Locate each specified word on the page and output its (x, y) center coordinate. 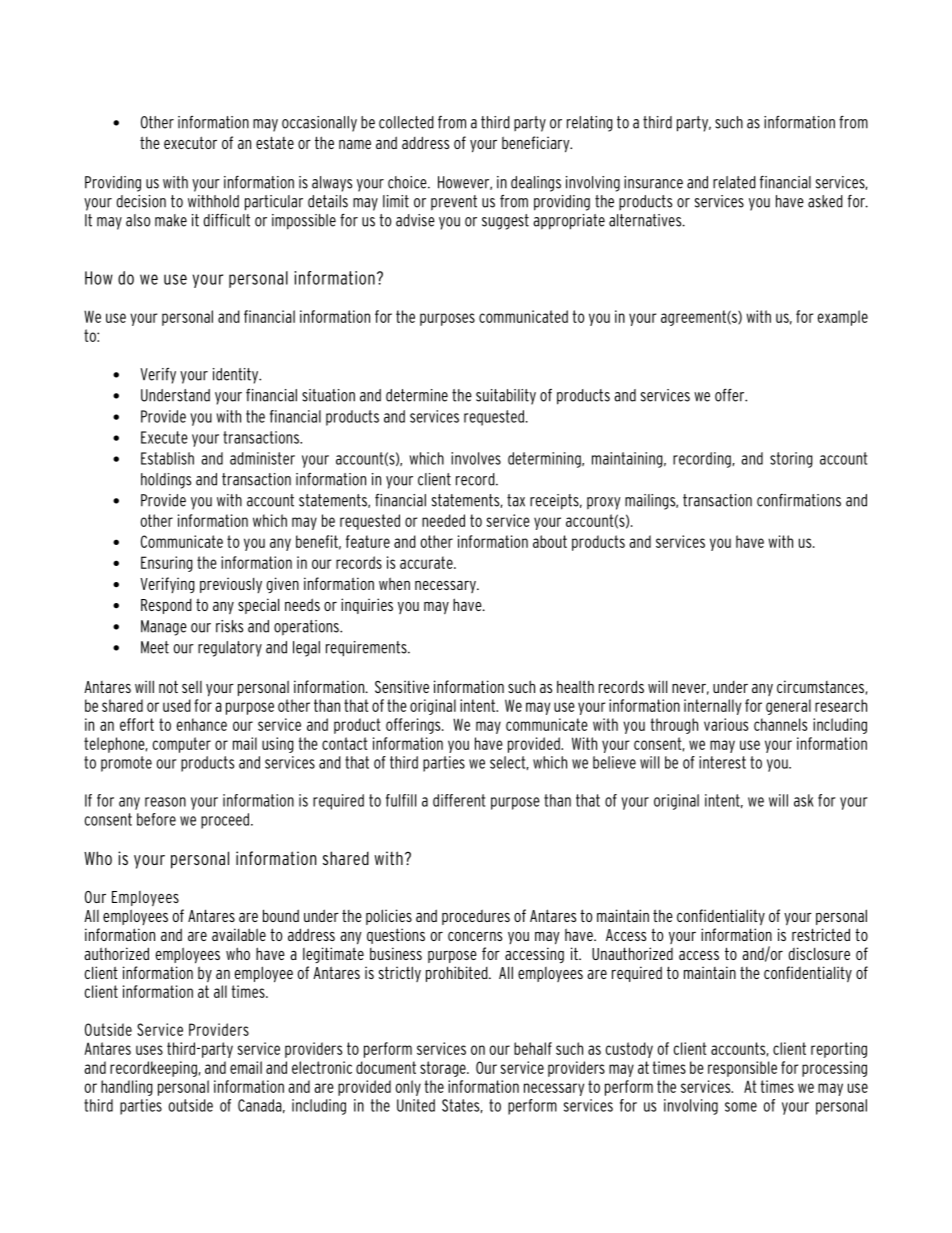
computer (182, 745)
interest (722, 762)
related (734, 182)
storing (791, 460)
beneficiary (537, 144)
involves (476, 458)
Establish (167, 458)
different (459, 800)
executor (190, 142)
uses (149, 1050)
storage (444, 1069)
